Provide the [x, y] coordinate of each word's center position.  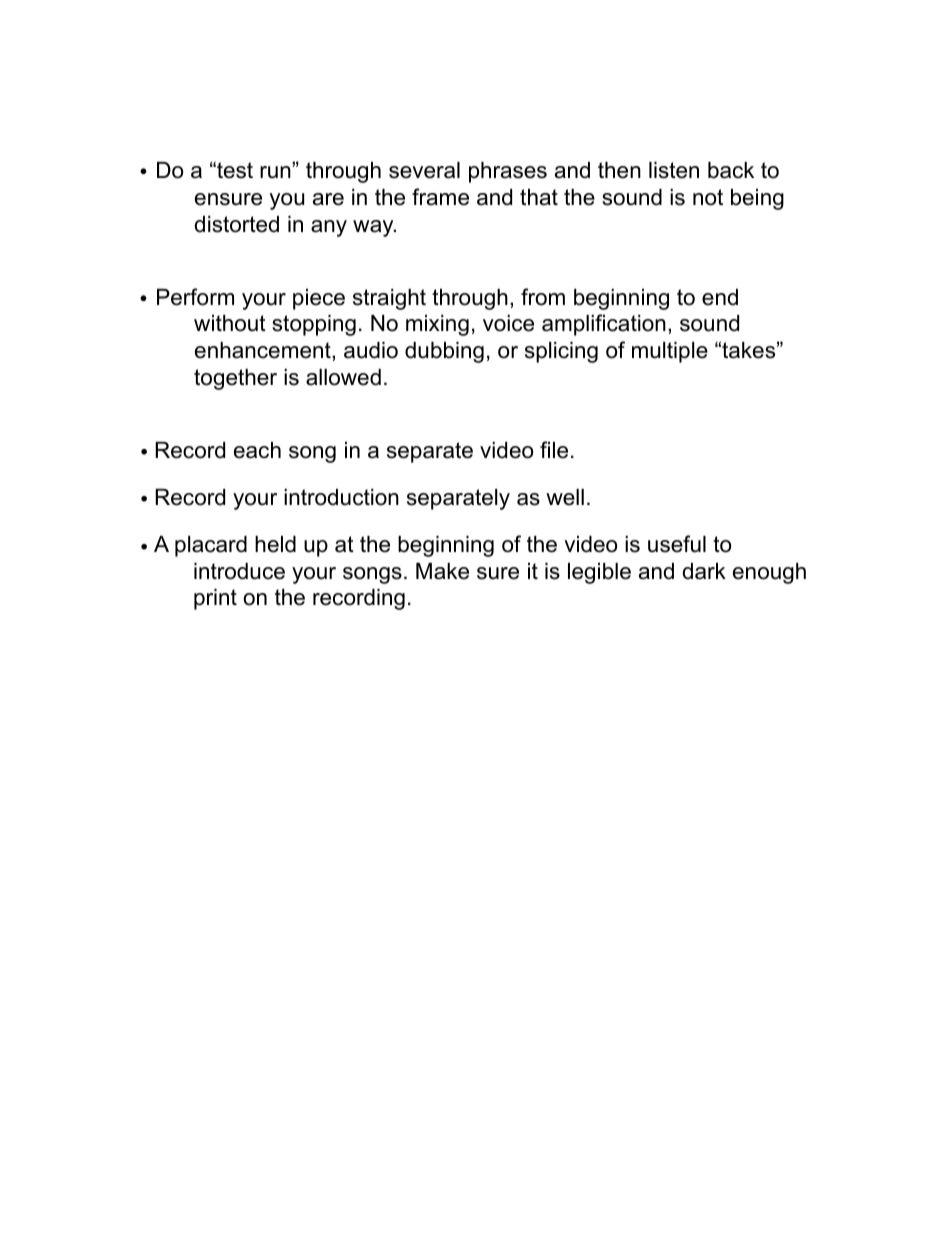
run [276, 172]
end [720, 297]
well [565, 497]
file [554, 450]
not [708, 197]
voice [508, 323]
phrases [508, 172]
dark [704, 571]
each [257, 450]
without [230, 323]
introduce [239, 571]
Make [442, 571]
